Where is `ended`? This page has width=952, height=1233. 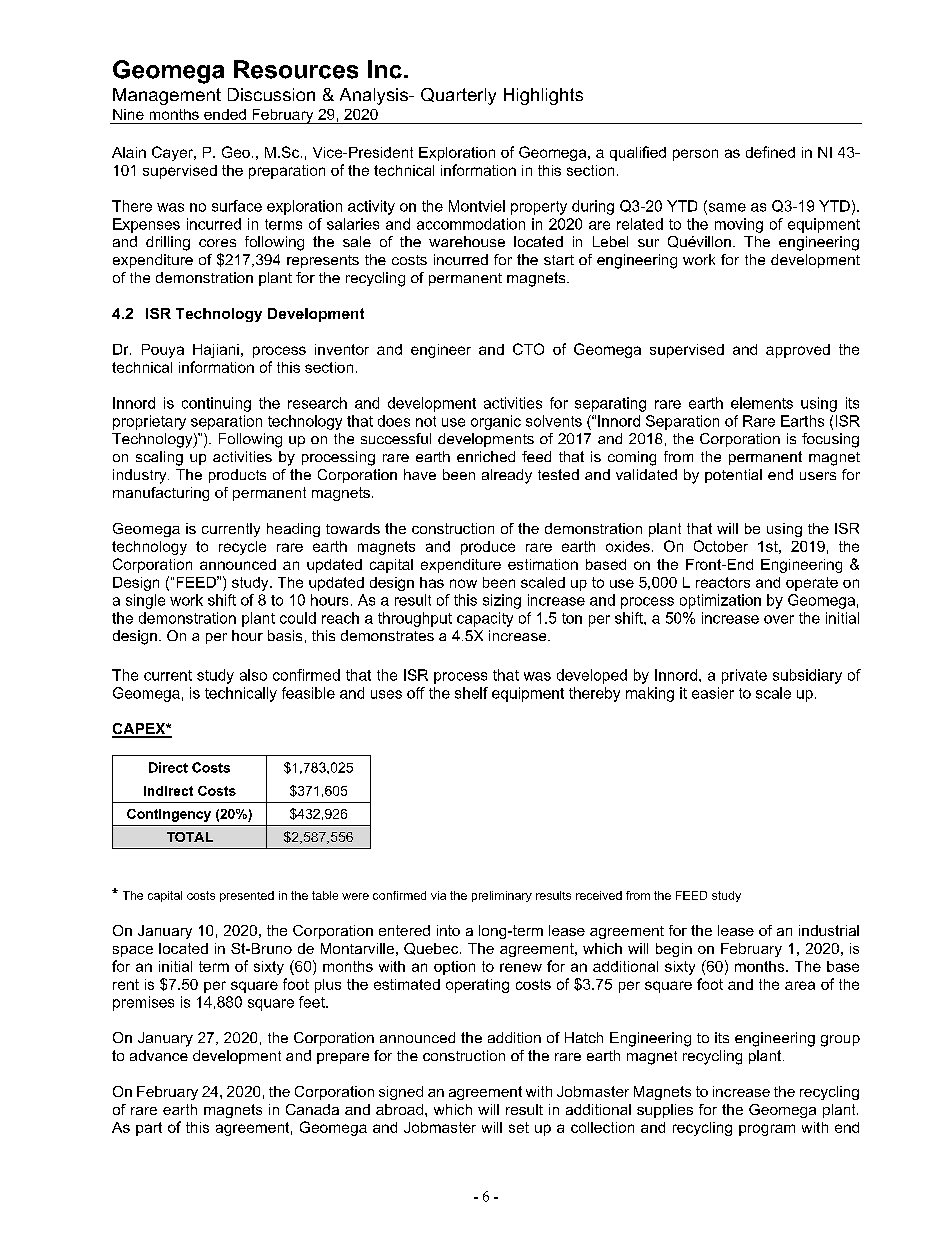
ended is located at coordinates (225, 114).
